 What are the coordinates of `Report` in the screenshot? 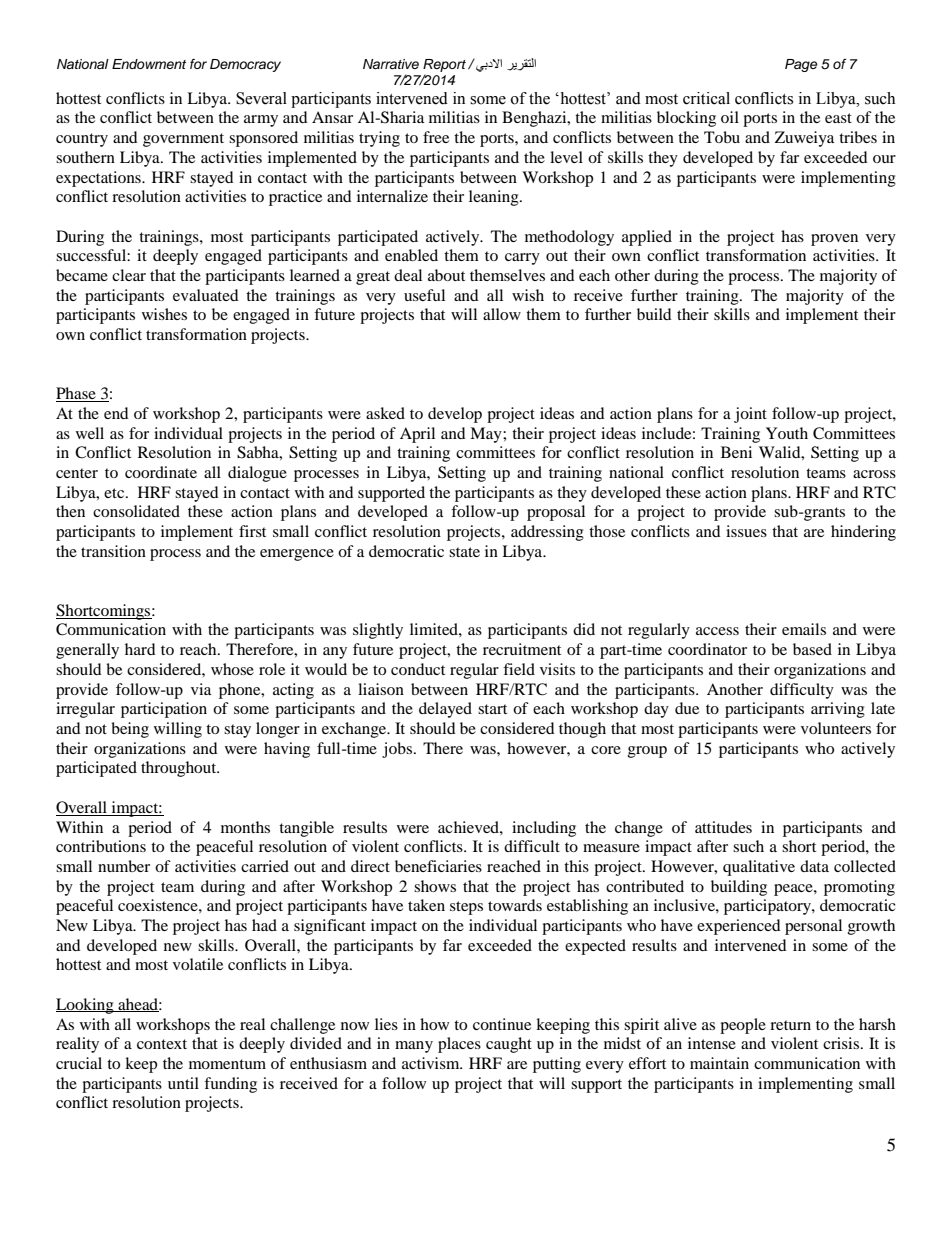 It's located at (444, 65).
